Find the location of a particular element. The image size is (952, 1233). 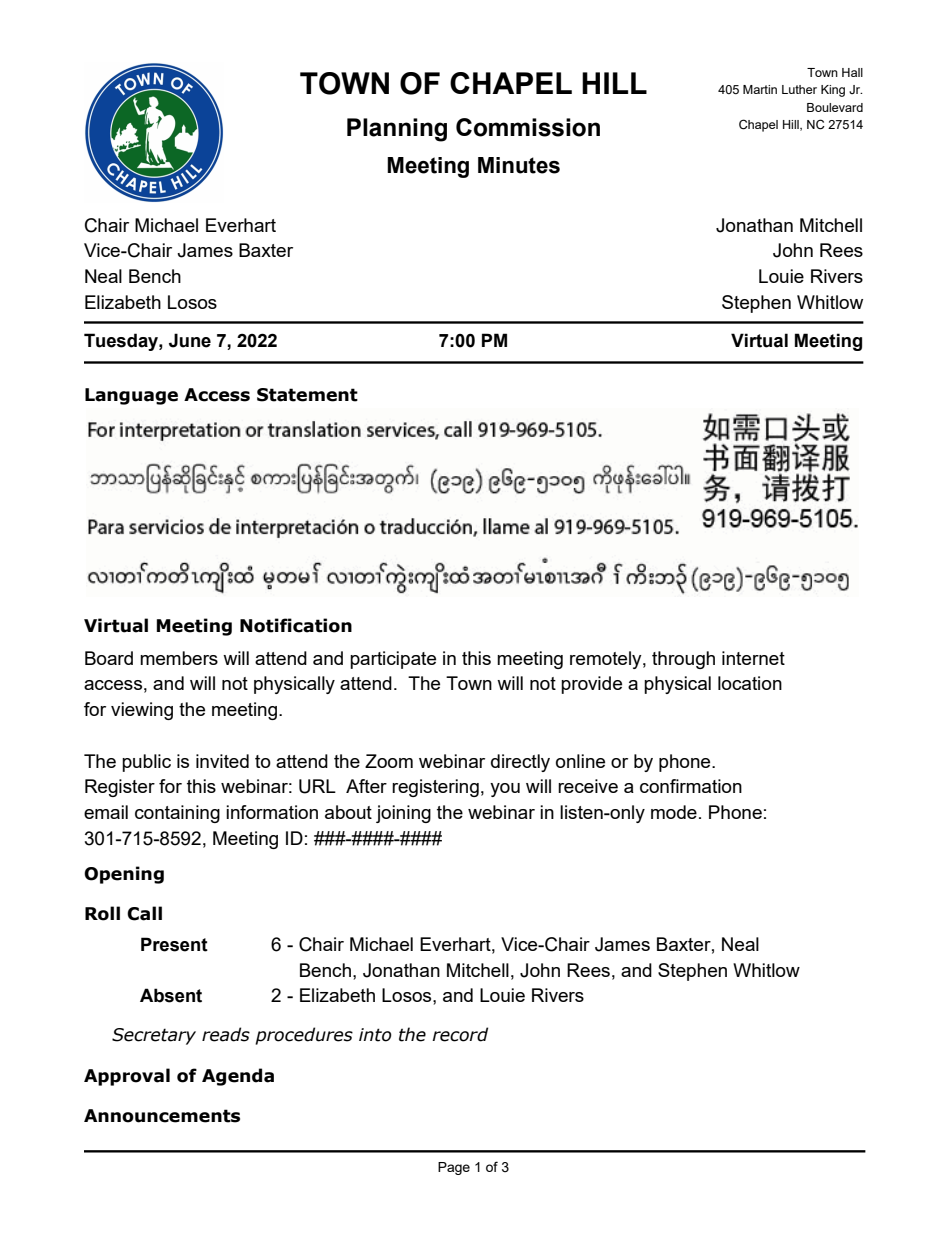

Language is located at coordinates (131, 396).
